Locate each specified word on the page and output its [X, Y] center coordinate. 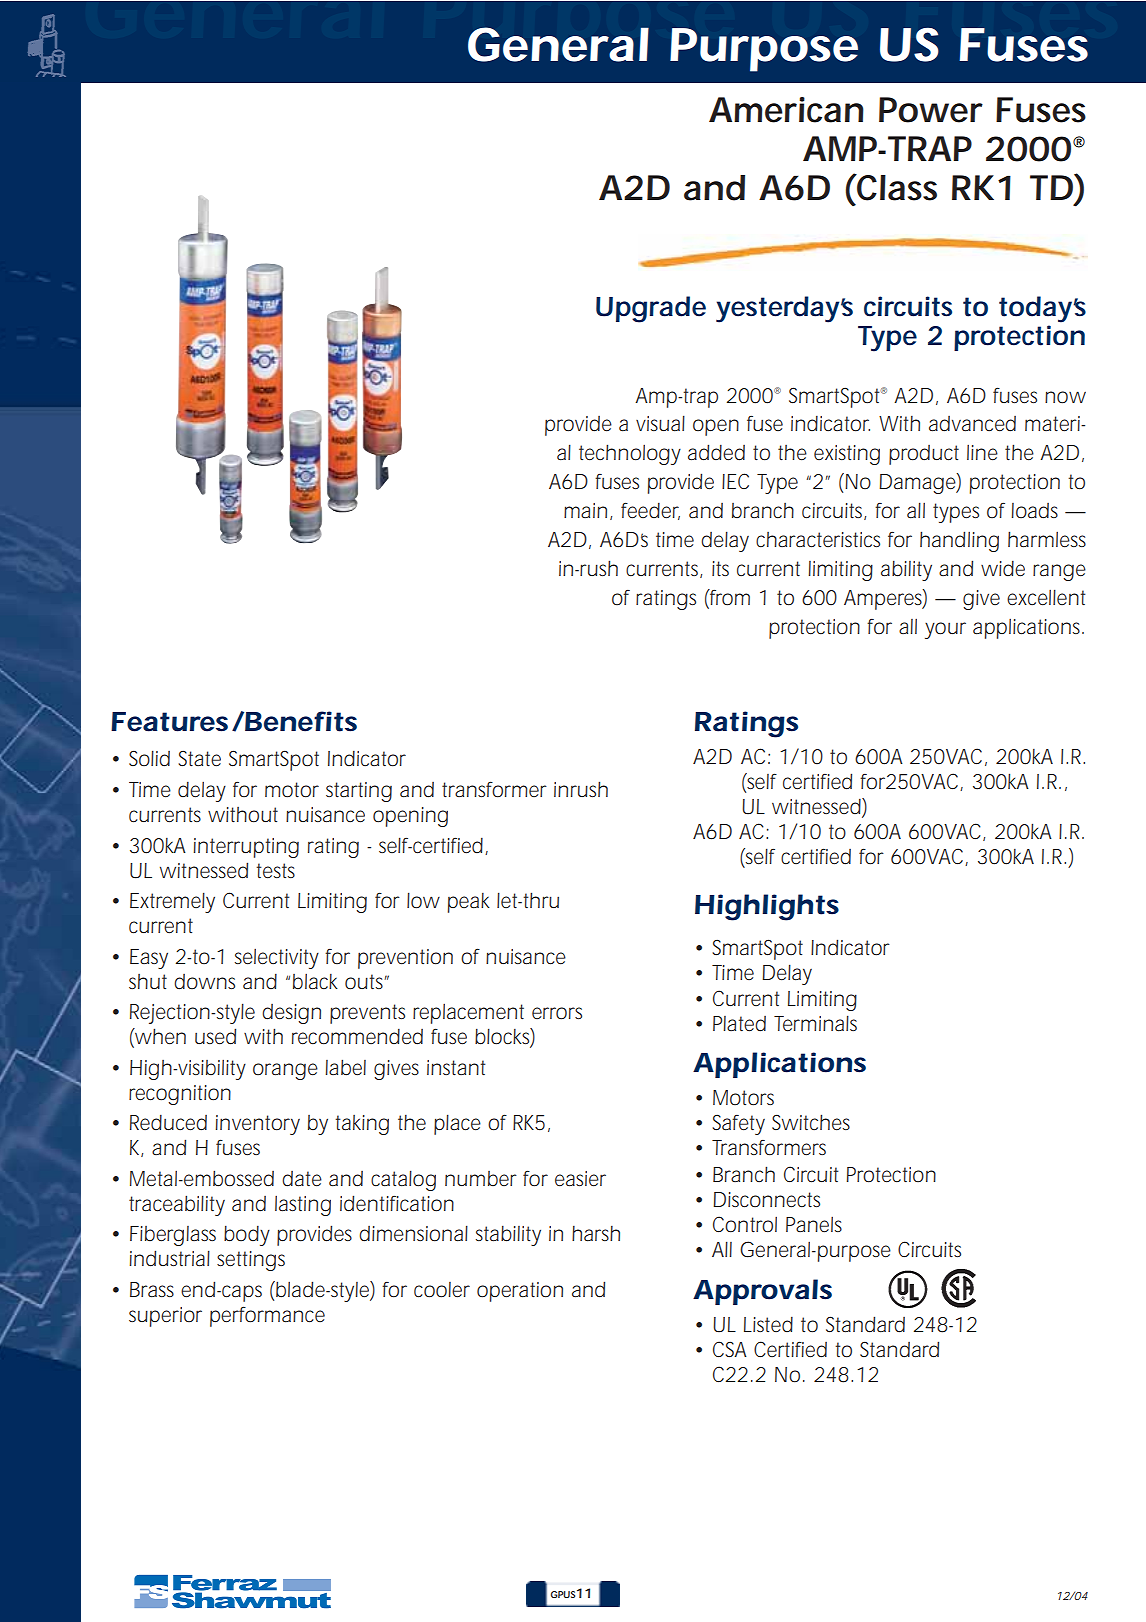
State [199, 759]
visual [660, 423]
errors [557, 1013]
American [786, 110]
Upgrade [651, 309]
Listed [768, 1324]
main [585, 510]
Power [931, 110]
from [729, 597]
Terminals [815, 1023]
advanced [972, 424]
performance [267, 1317]
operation [520, 1292]
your [945, 630]
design [291, 1014]
